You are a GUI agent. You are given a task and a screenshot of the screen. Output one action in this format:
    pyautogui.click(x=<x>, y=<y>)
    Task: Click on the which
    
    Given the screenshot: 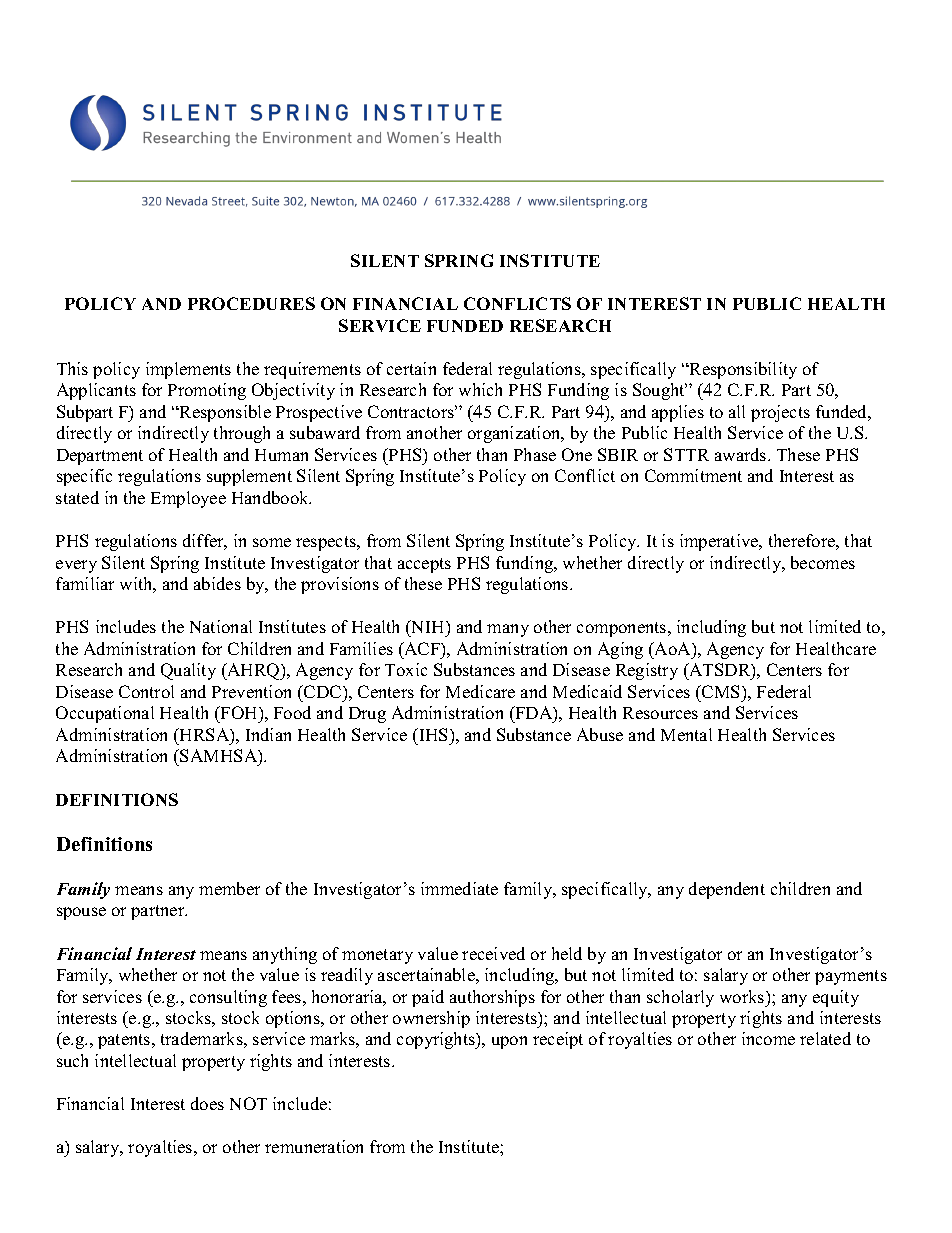 What is the action you would take?
    pyautogui.click(x=480, y=389)
